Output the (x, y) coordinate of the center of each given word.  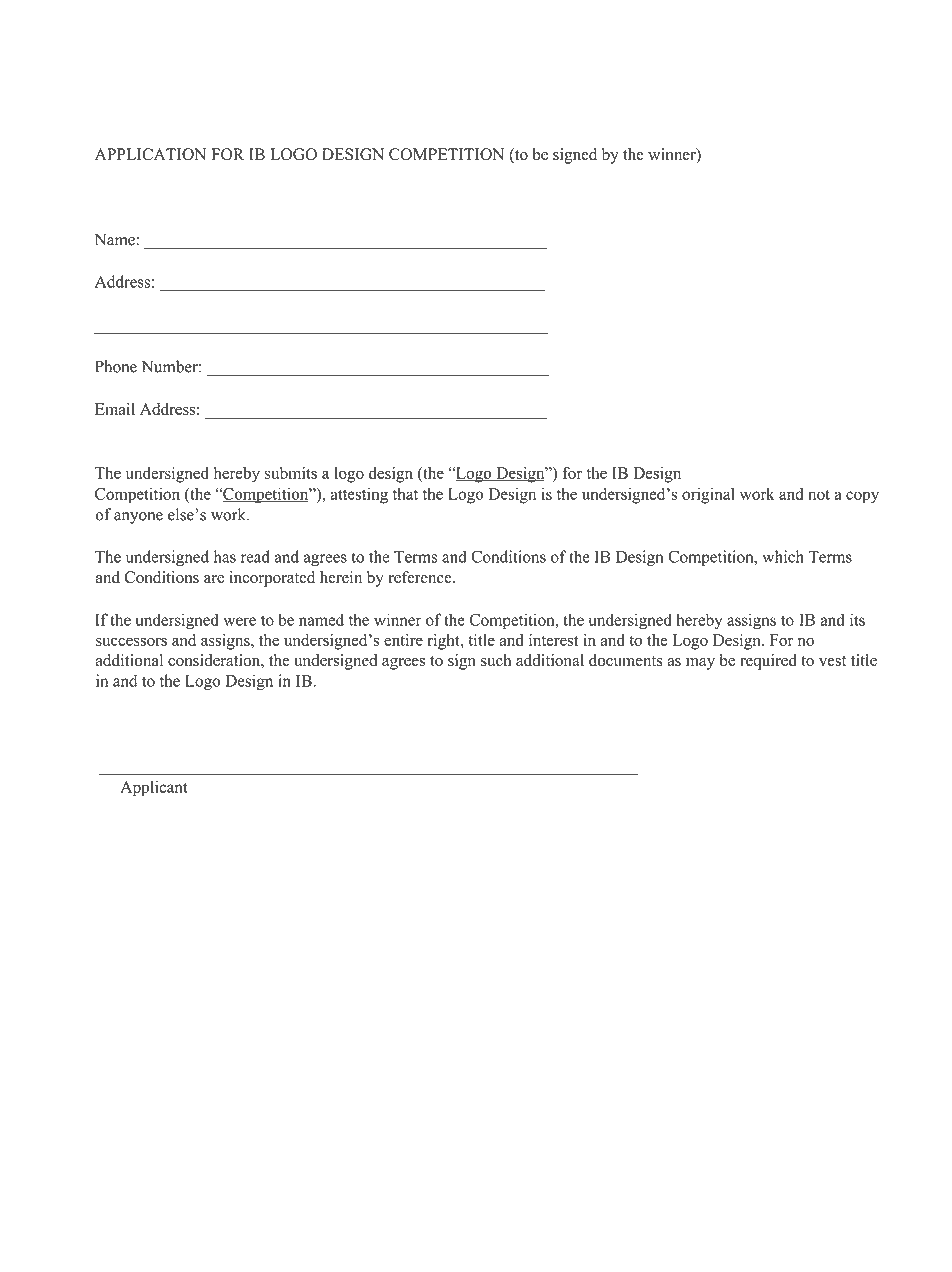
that (405, 493)
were (239, 621)
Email (115, 409)
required (768, 662)
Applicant (154, 788)
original (708, 495)
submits (291, 473)
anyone (138, 518)
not (819, 494)
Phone (116, 366)
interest (554, 640)
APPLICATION (150, 154)
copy (862, 497)
